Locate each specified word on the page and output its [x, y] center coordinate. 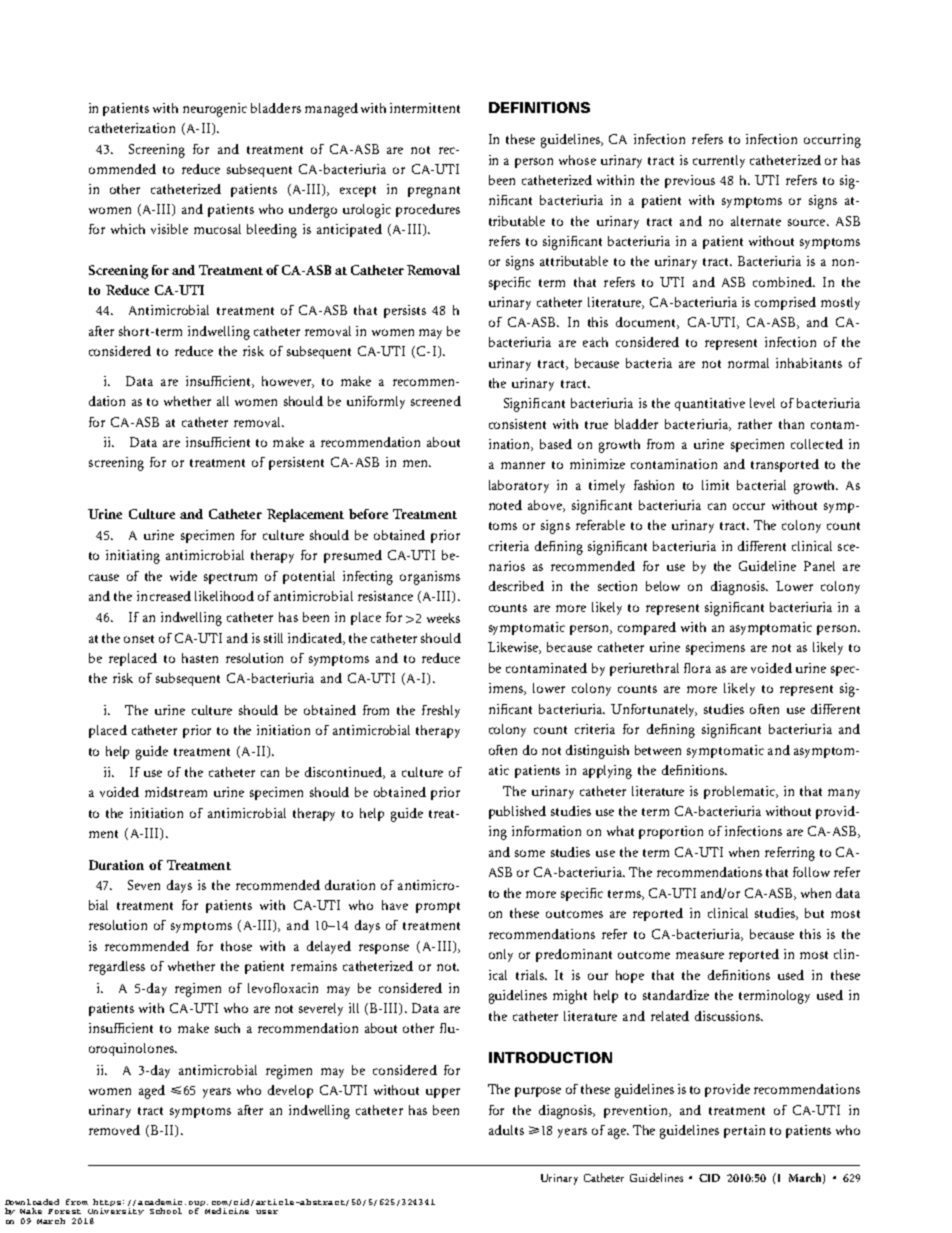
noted [505, 505]
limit [715, 485]
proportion [671, 832]
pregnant [434, 192]
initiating [133, 557]
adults [506, 1130]
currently [719, 161]
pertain [744, 1131]
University [116, 1211]
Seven [144, 885]
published [517, 812]
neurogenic [215, 110]
